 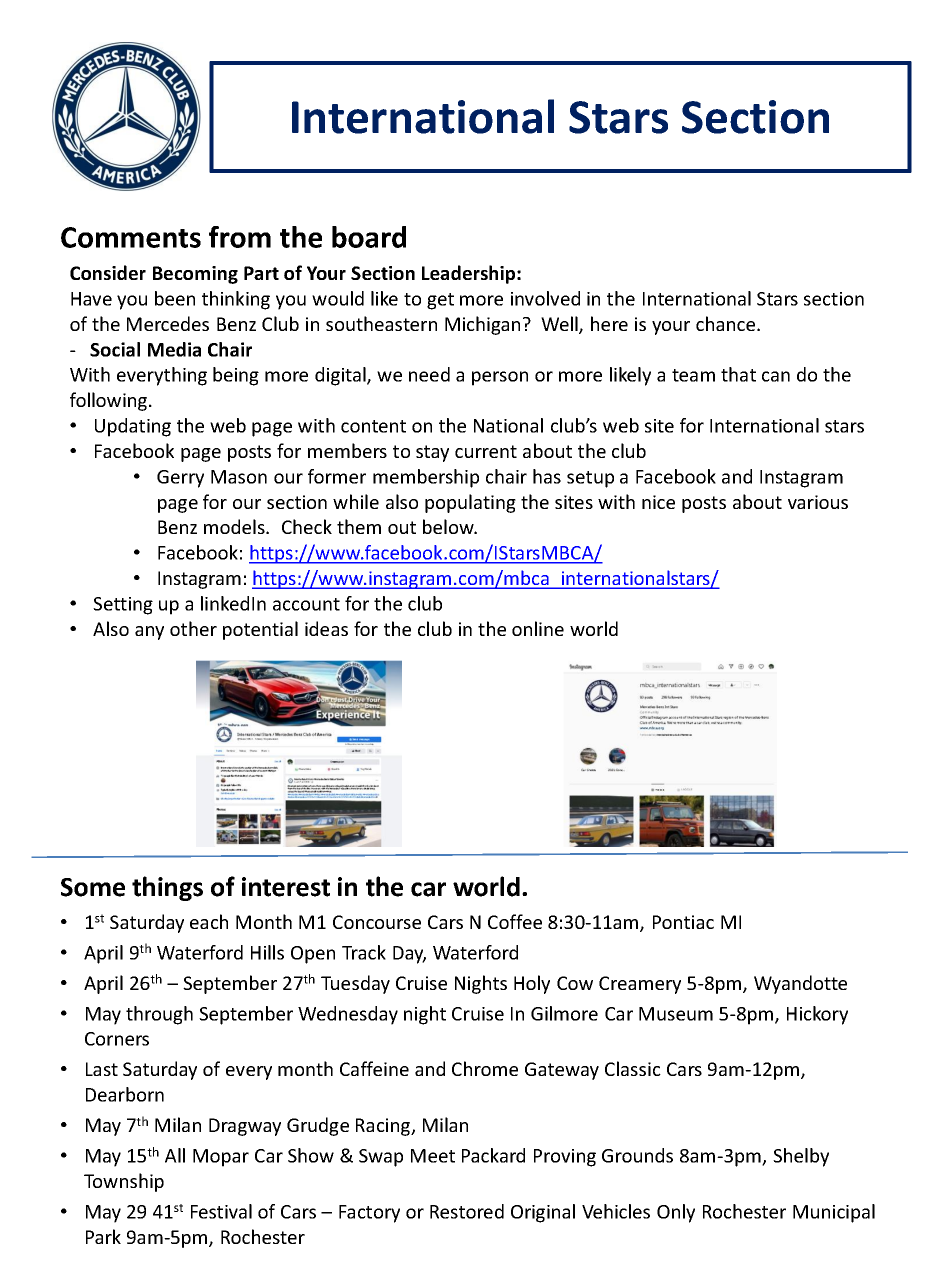 I want to click on through, so click(x=159, y=1015).
